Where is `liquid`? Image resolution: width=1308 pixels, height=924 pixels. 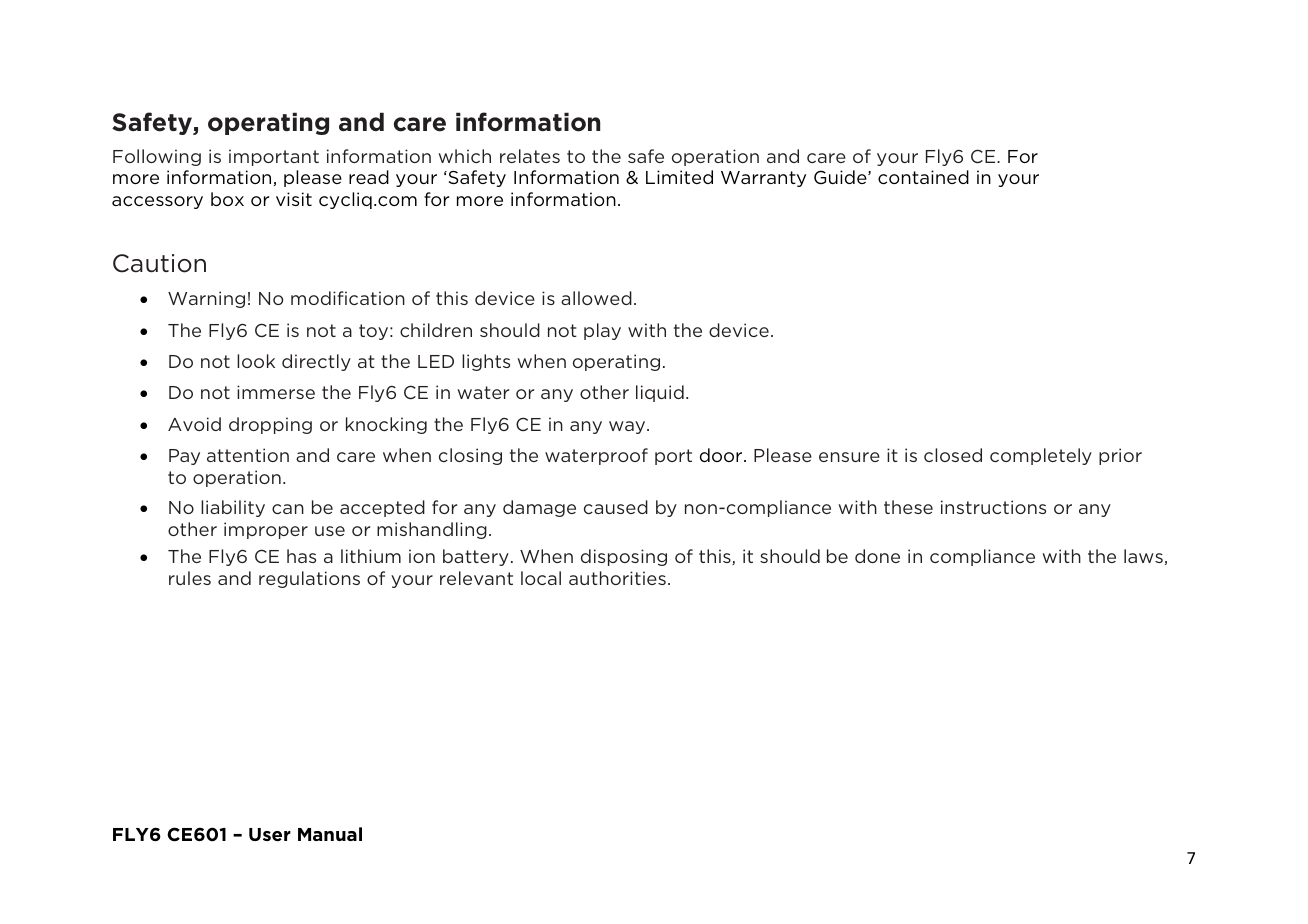 liquid is located at coordinates (660, 393).
